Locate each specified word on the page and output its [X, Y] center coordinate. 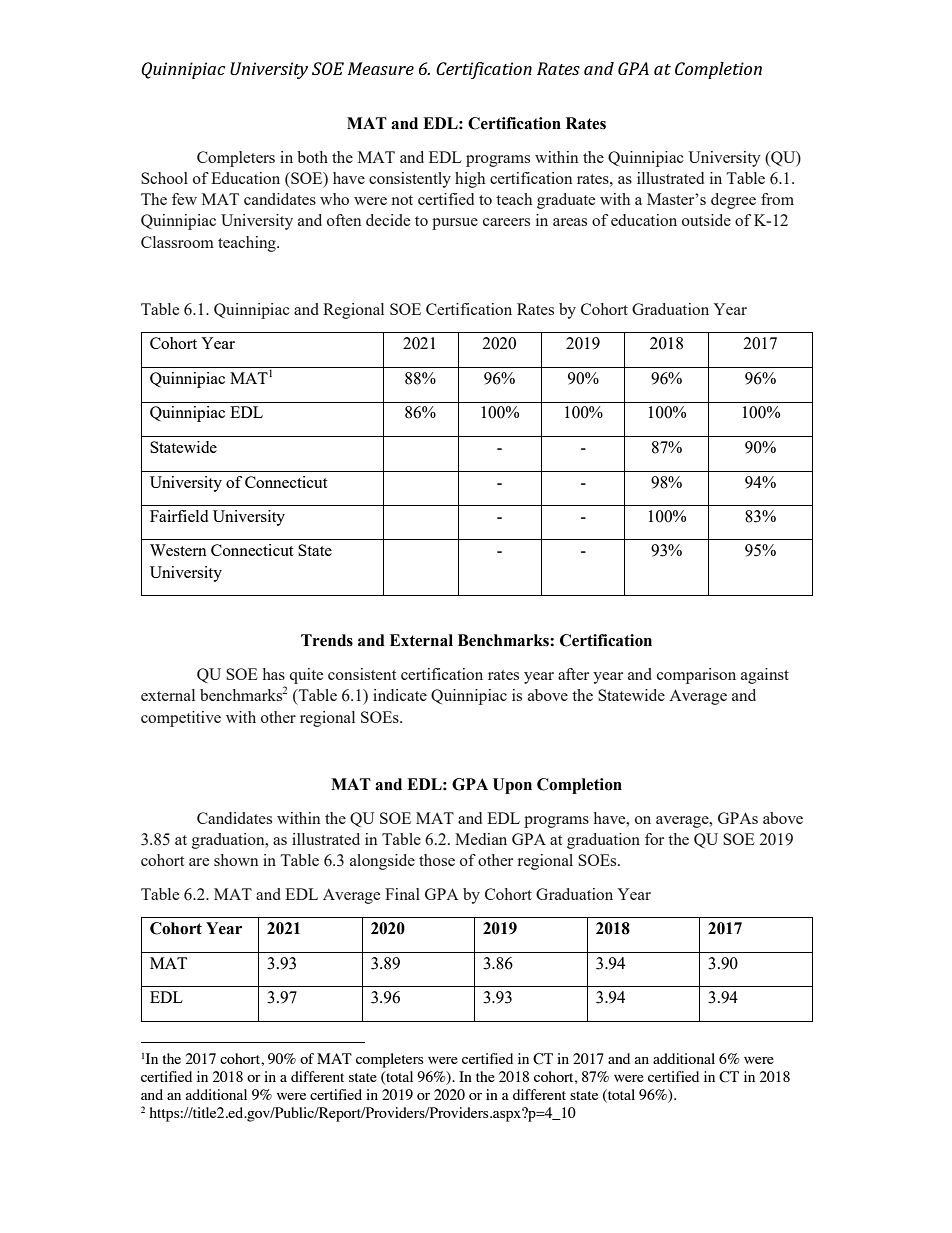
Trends [327, 640]
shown [236, 860]
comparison [696, 676]
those [437, 860]
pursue [455, 224]
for [654, 839]
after [573, 674]
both [312, 157]
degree [733, 201]
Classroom [177, 242]
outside [706, 220]
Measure [381, 68]
